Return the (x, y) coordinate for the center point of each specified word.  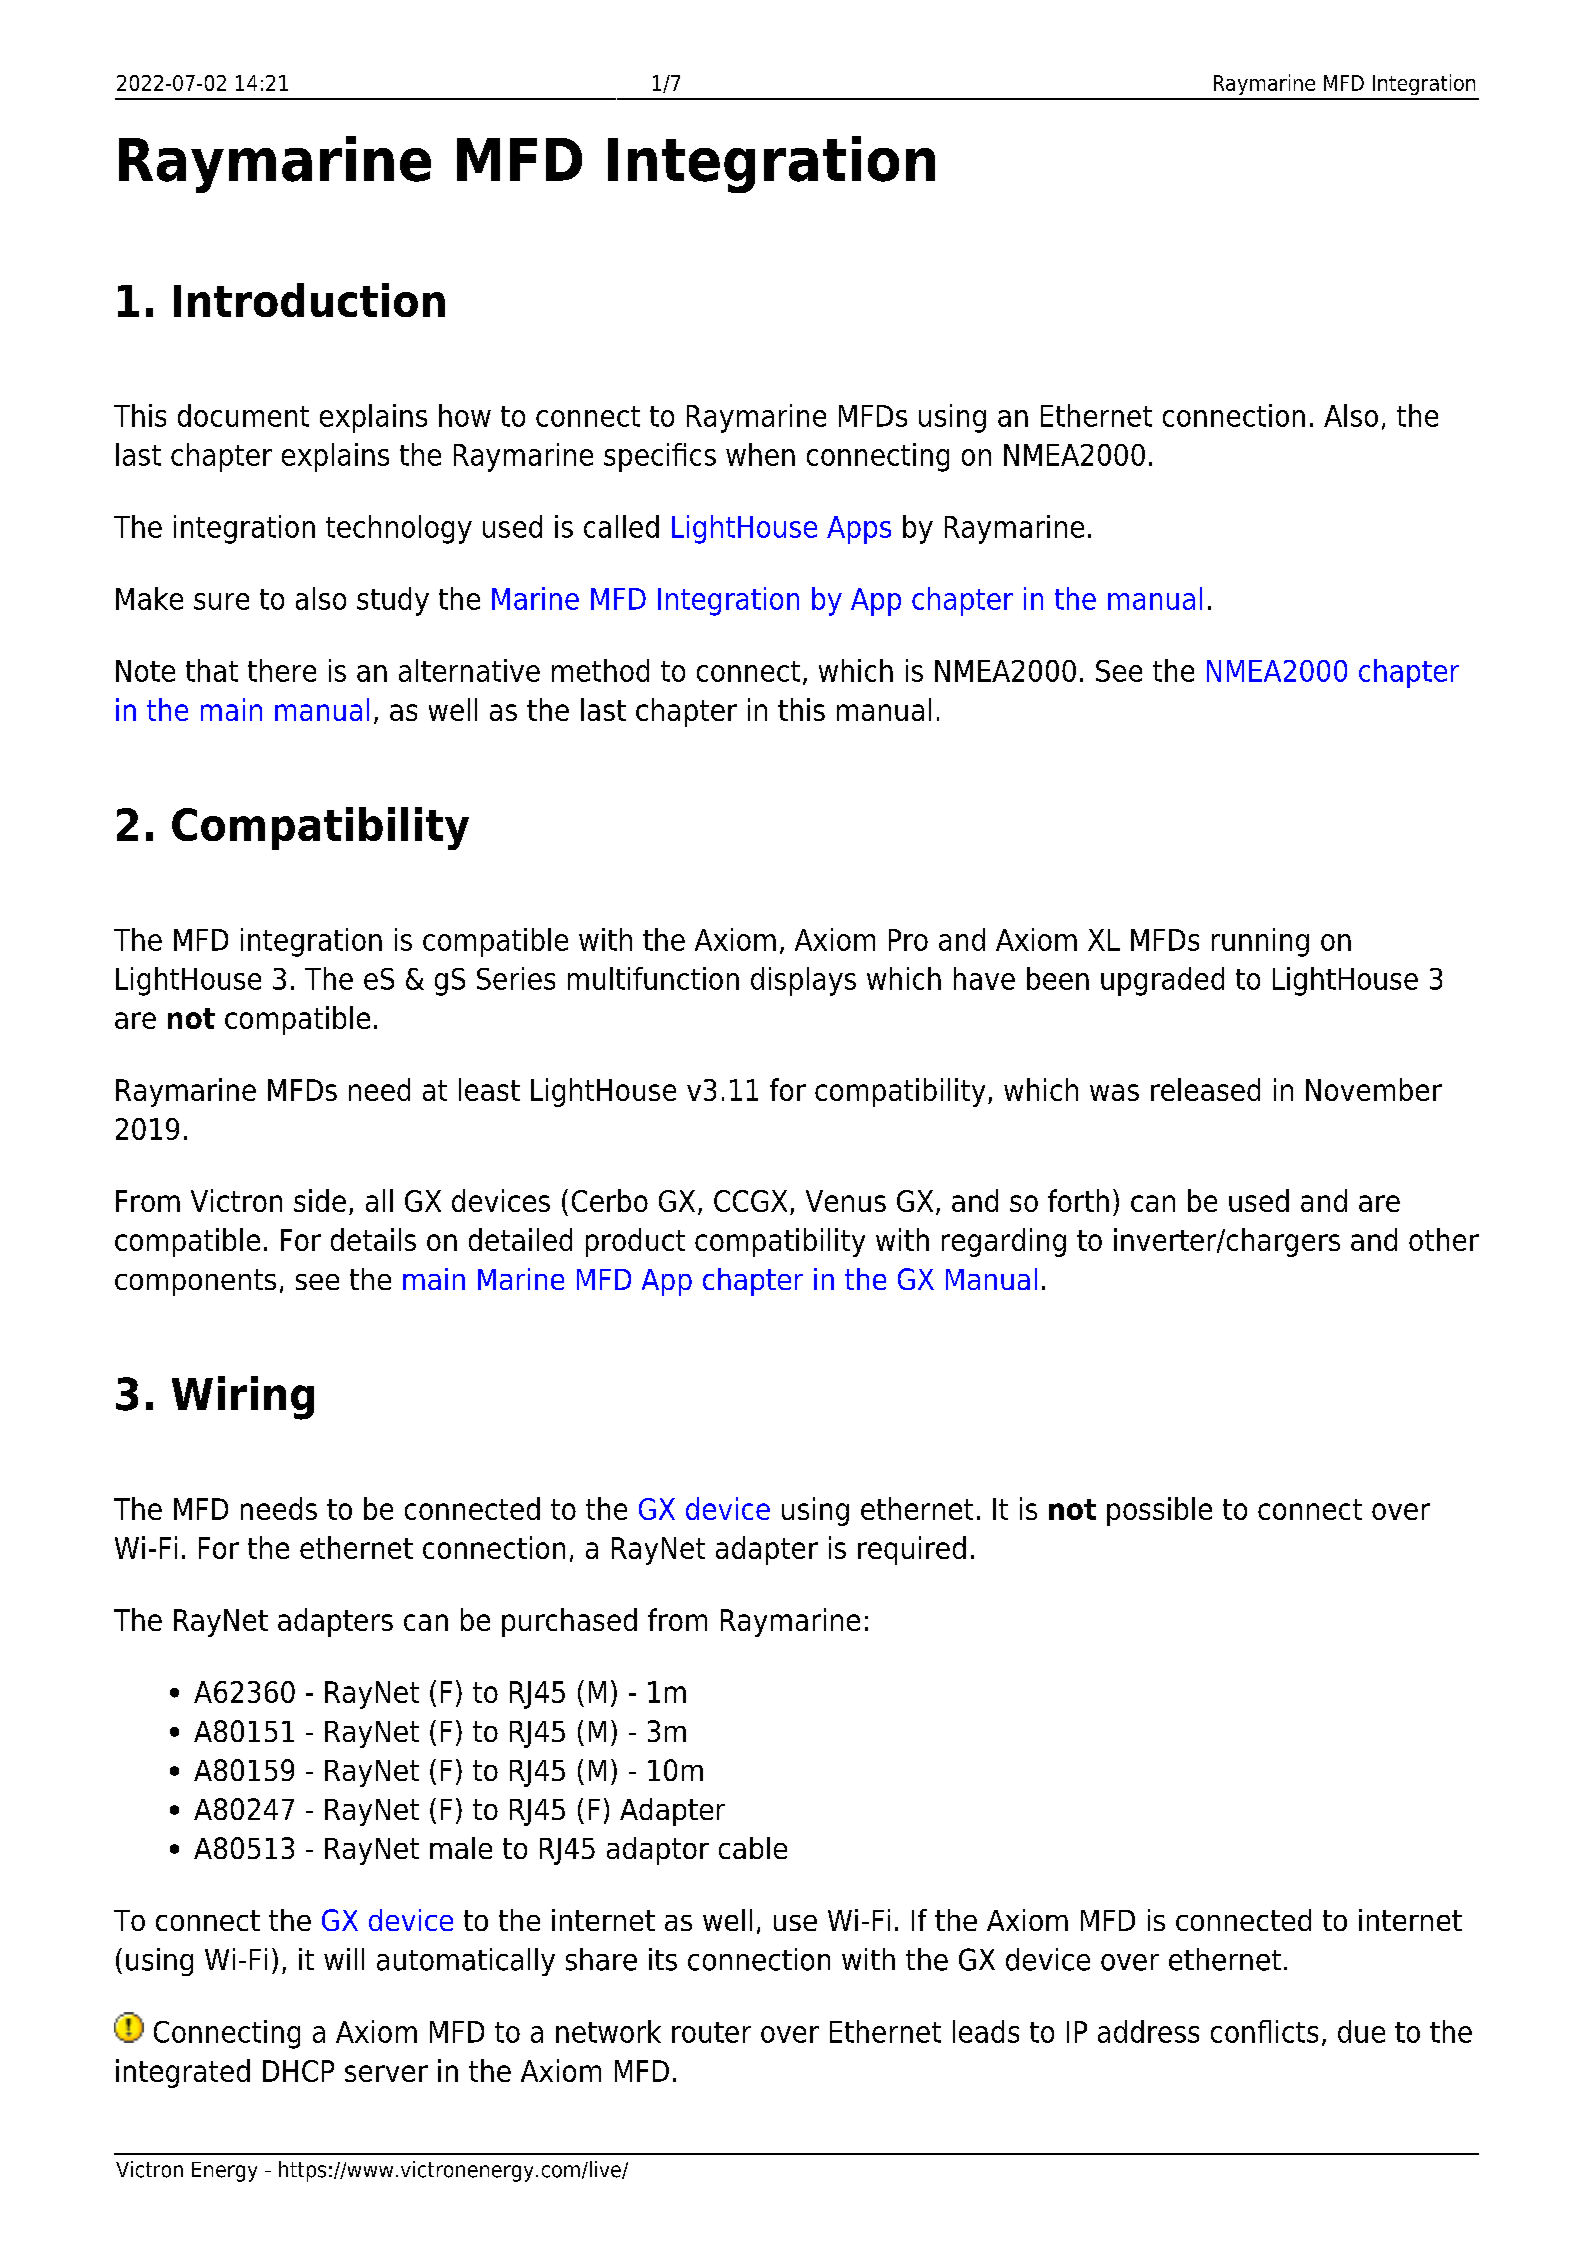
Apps (859, 530)
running (1260, 942)
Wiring (243, 1398)
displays (803, 981)
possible (1159, 1511)
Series (516, 978)
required (912, 1550)
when (760, 454)
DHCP (298, 2071)
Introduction (309, 300)
